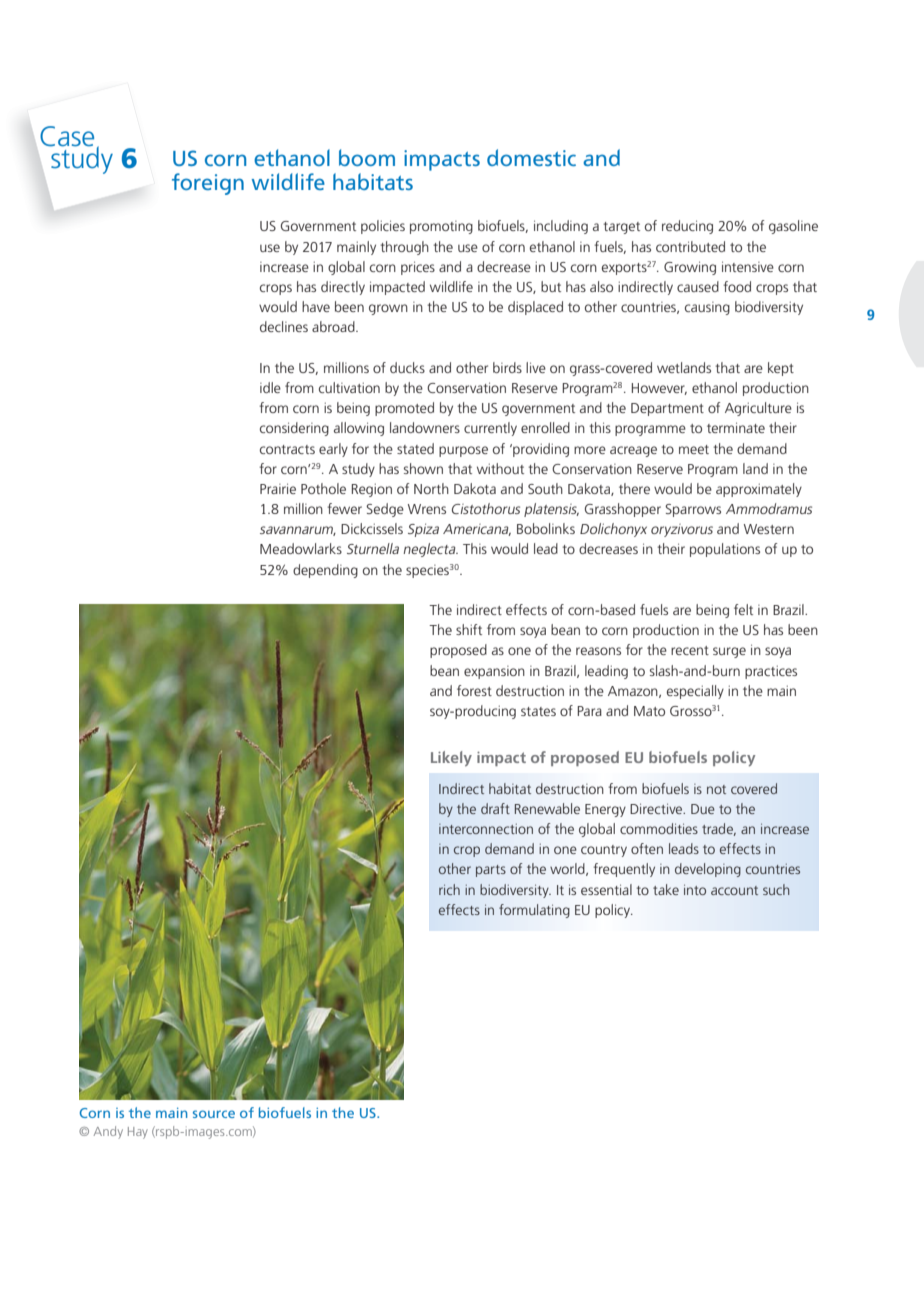 The image size is (924, 1308). I want to click on Prairie, so click(278, 488).
